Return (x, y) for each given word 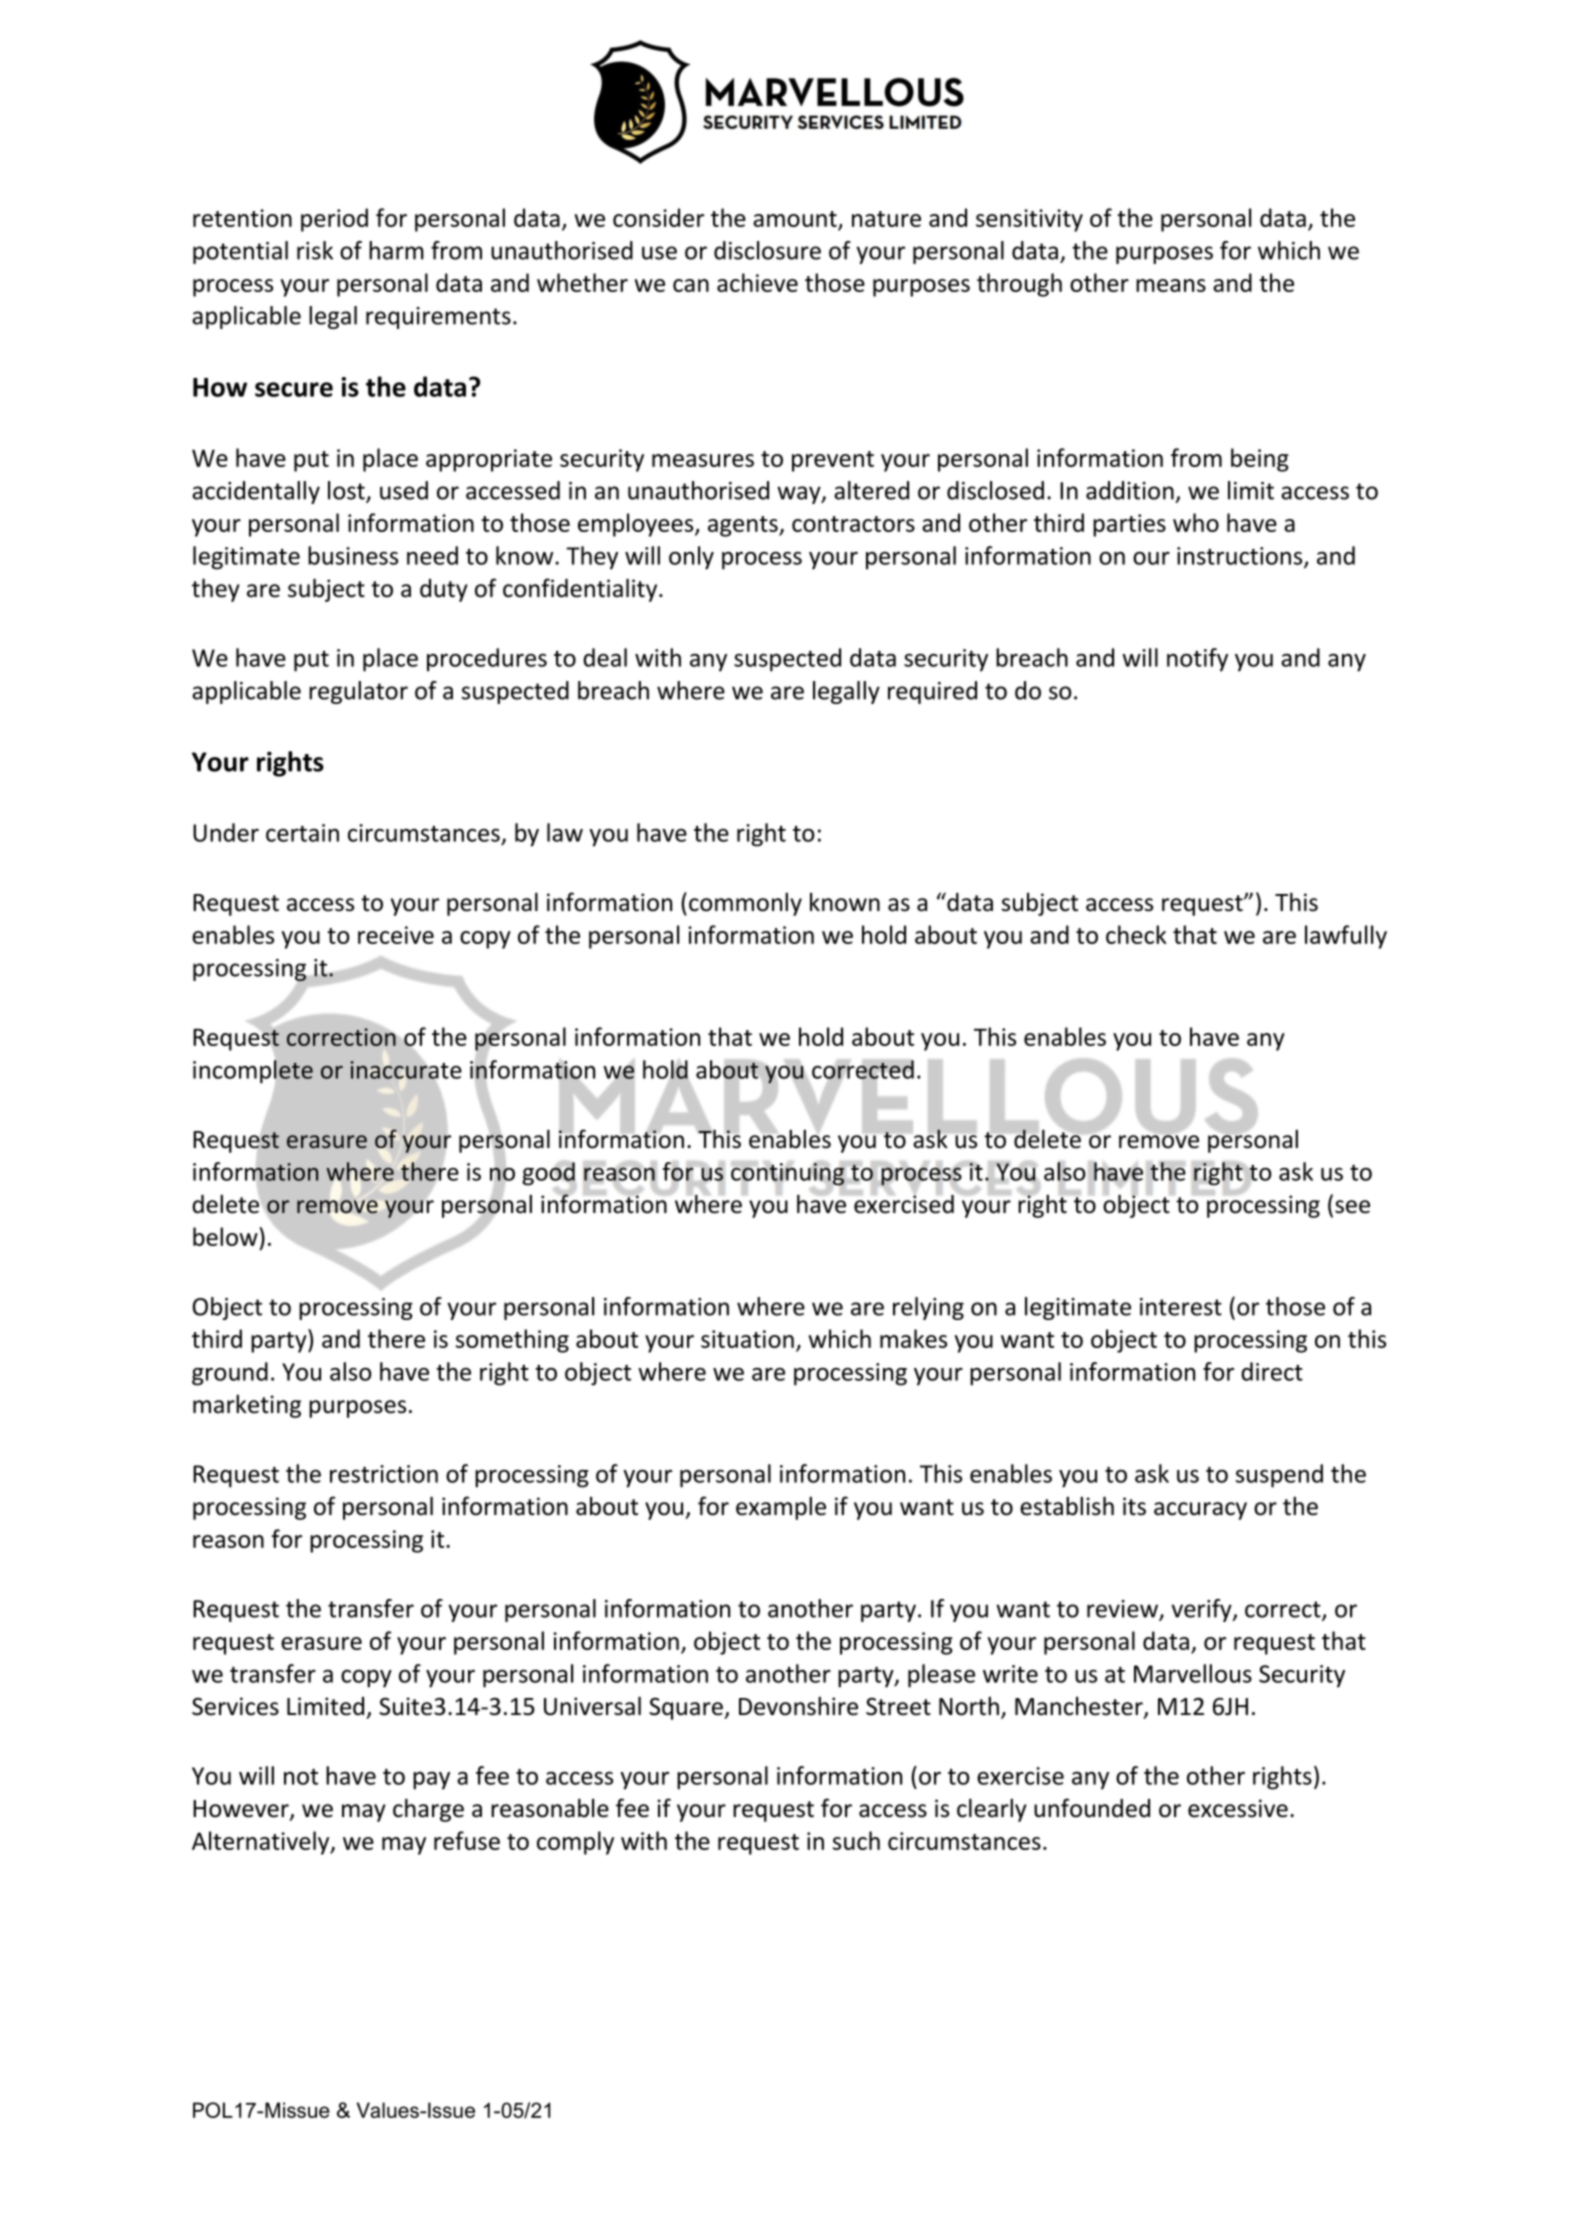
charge (428, 1810)
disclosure (767, 250)
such (856, 1840)
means (1171, 285)
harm (396, 250)
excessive (1238, 1808)
